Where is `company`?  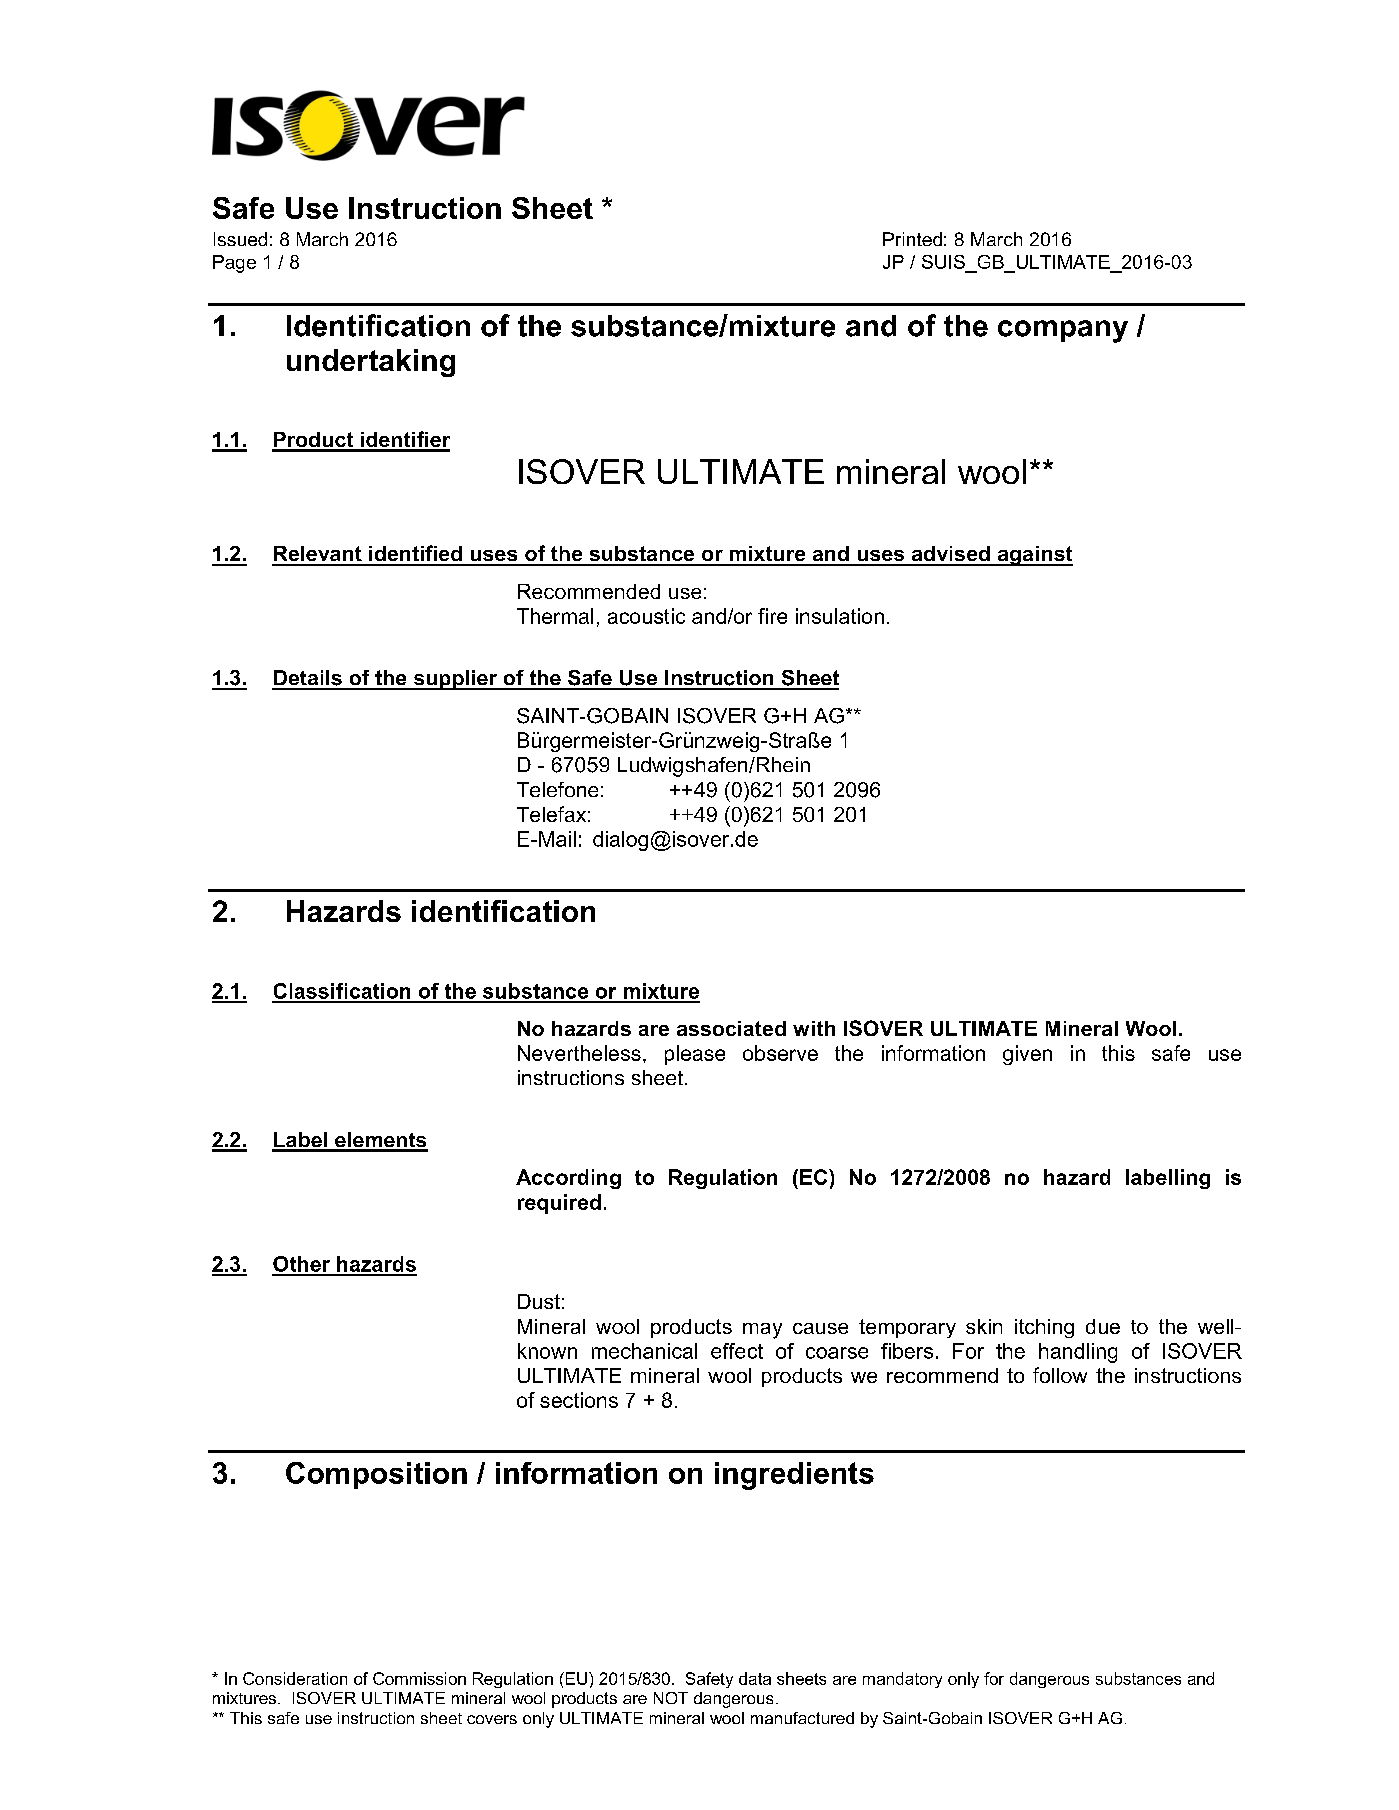 company is located at coordinates (1063, 331).
